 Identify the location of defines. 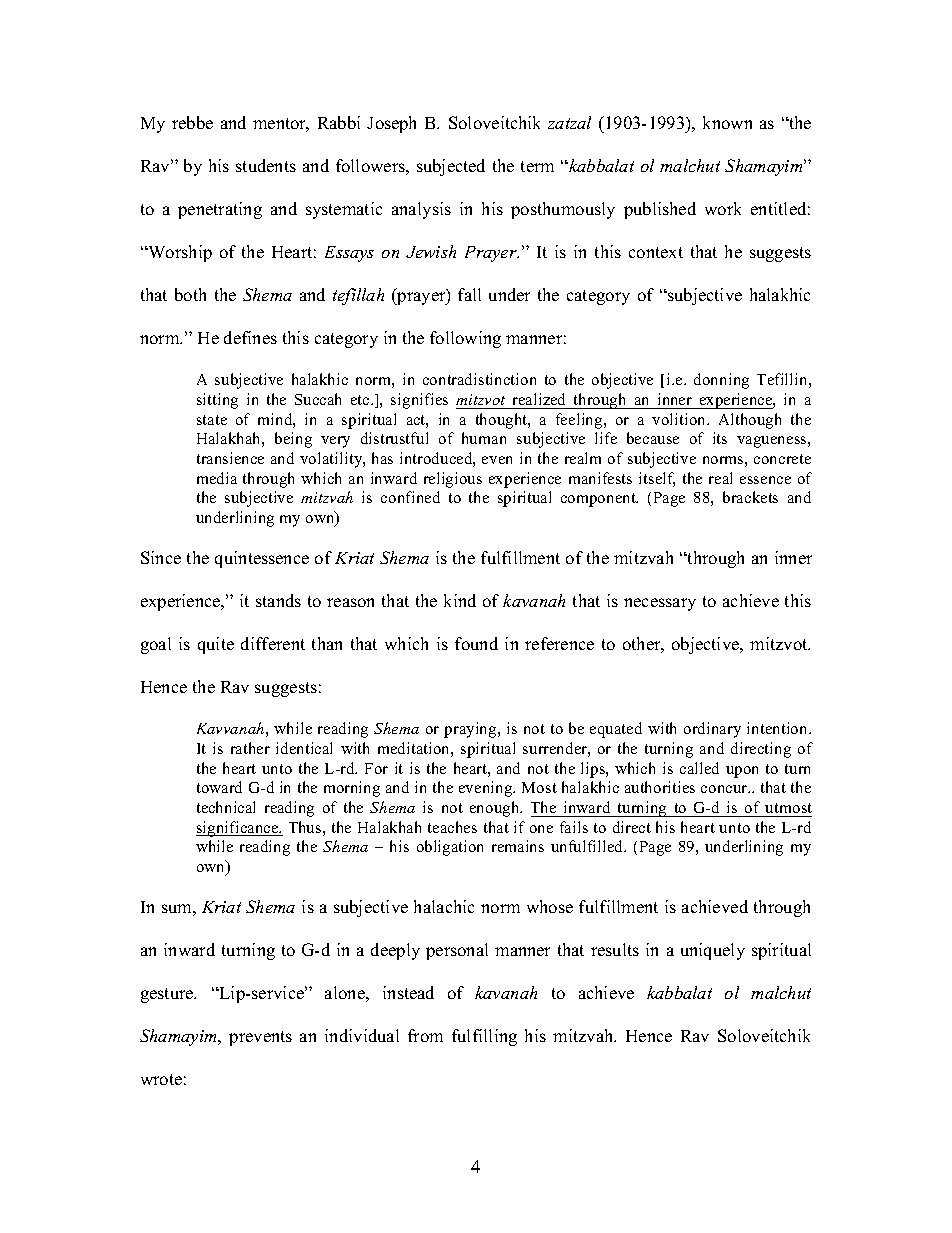
(250, 337).
